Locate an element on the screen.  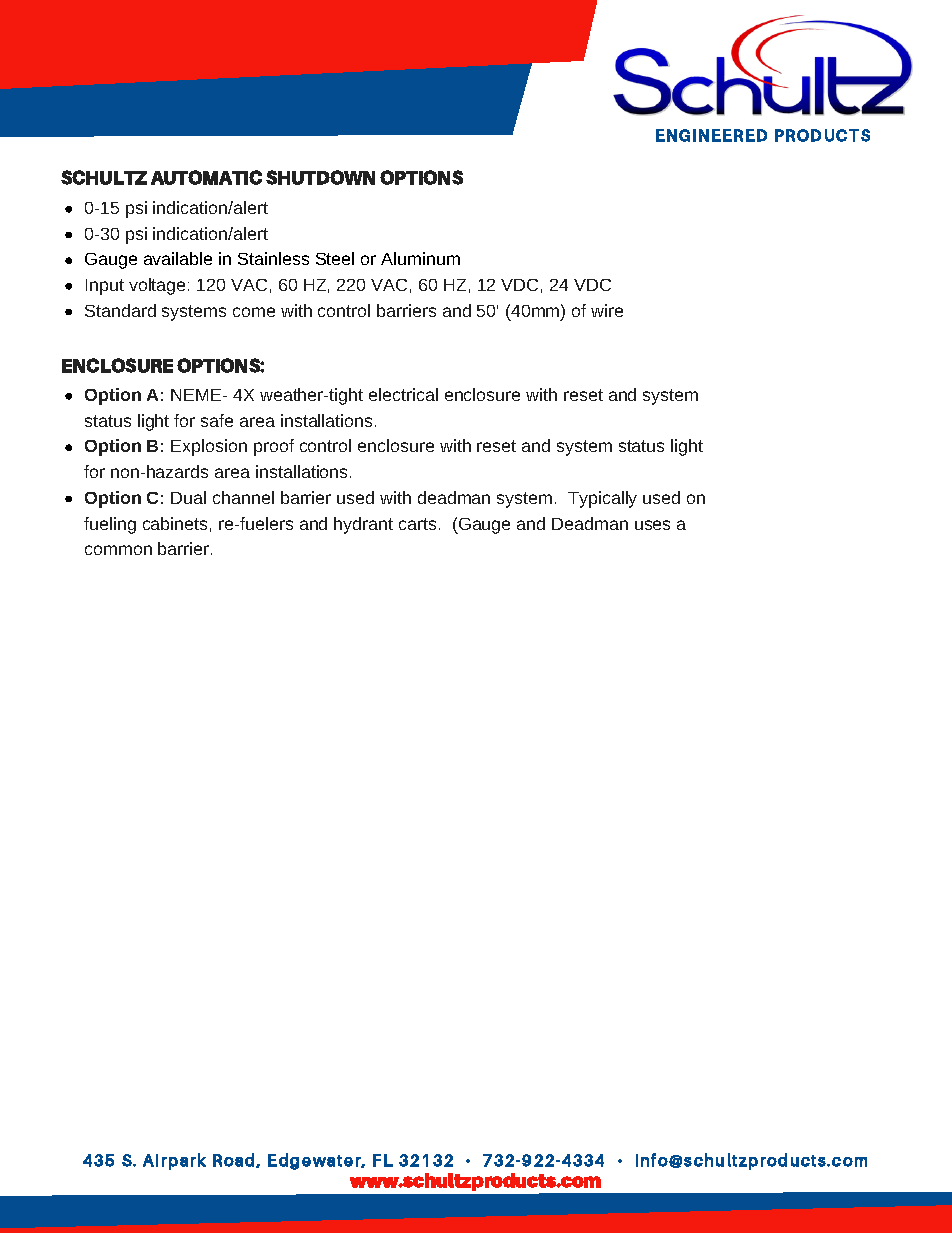
Typically is located at coordinates (602, 499).
